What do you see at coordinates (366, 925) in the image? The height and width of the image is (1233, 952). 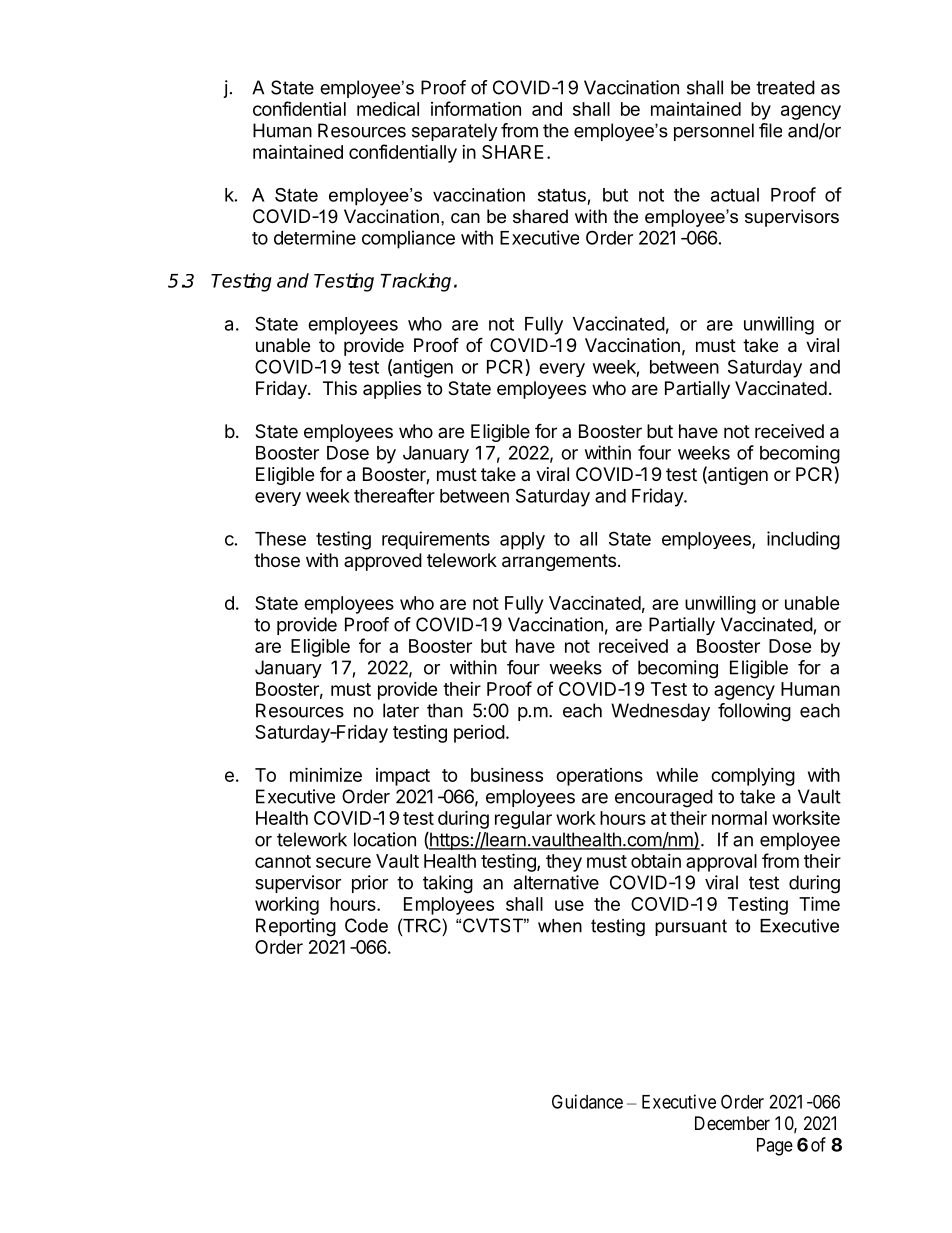 I see `Code` at bounding box center [366, 925].
